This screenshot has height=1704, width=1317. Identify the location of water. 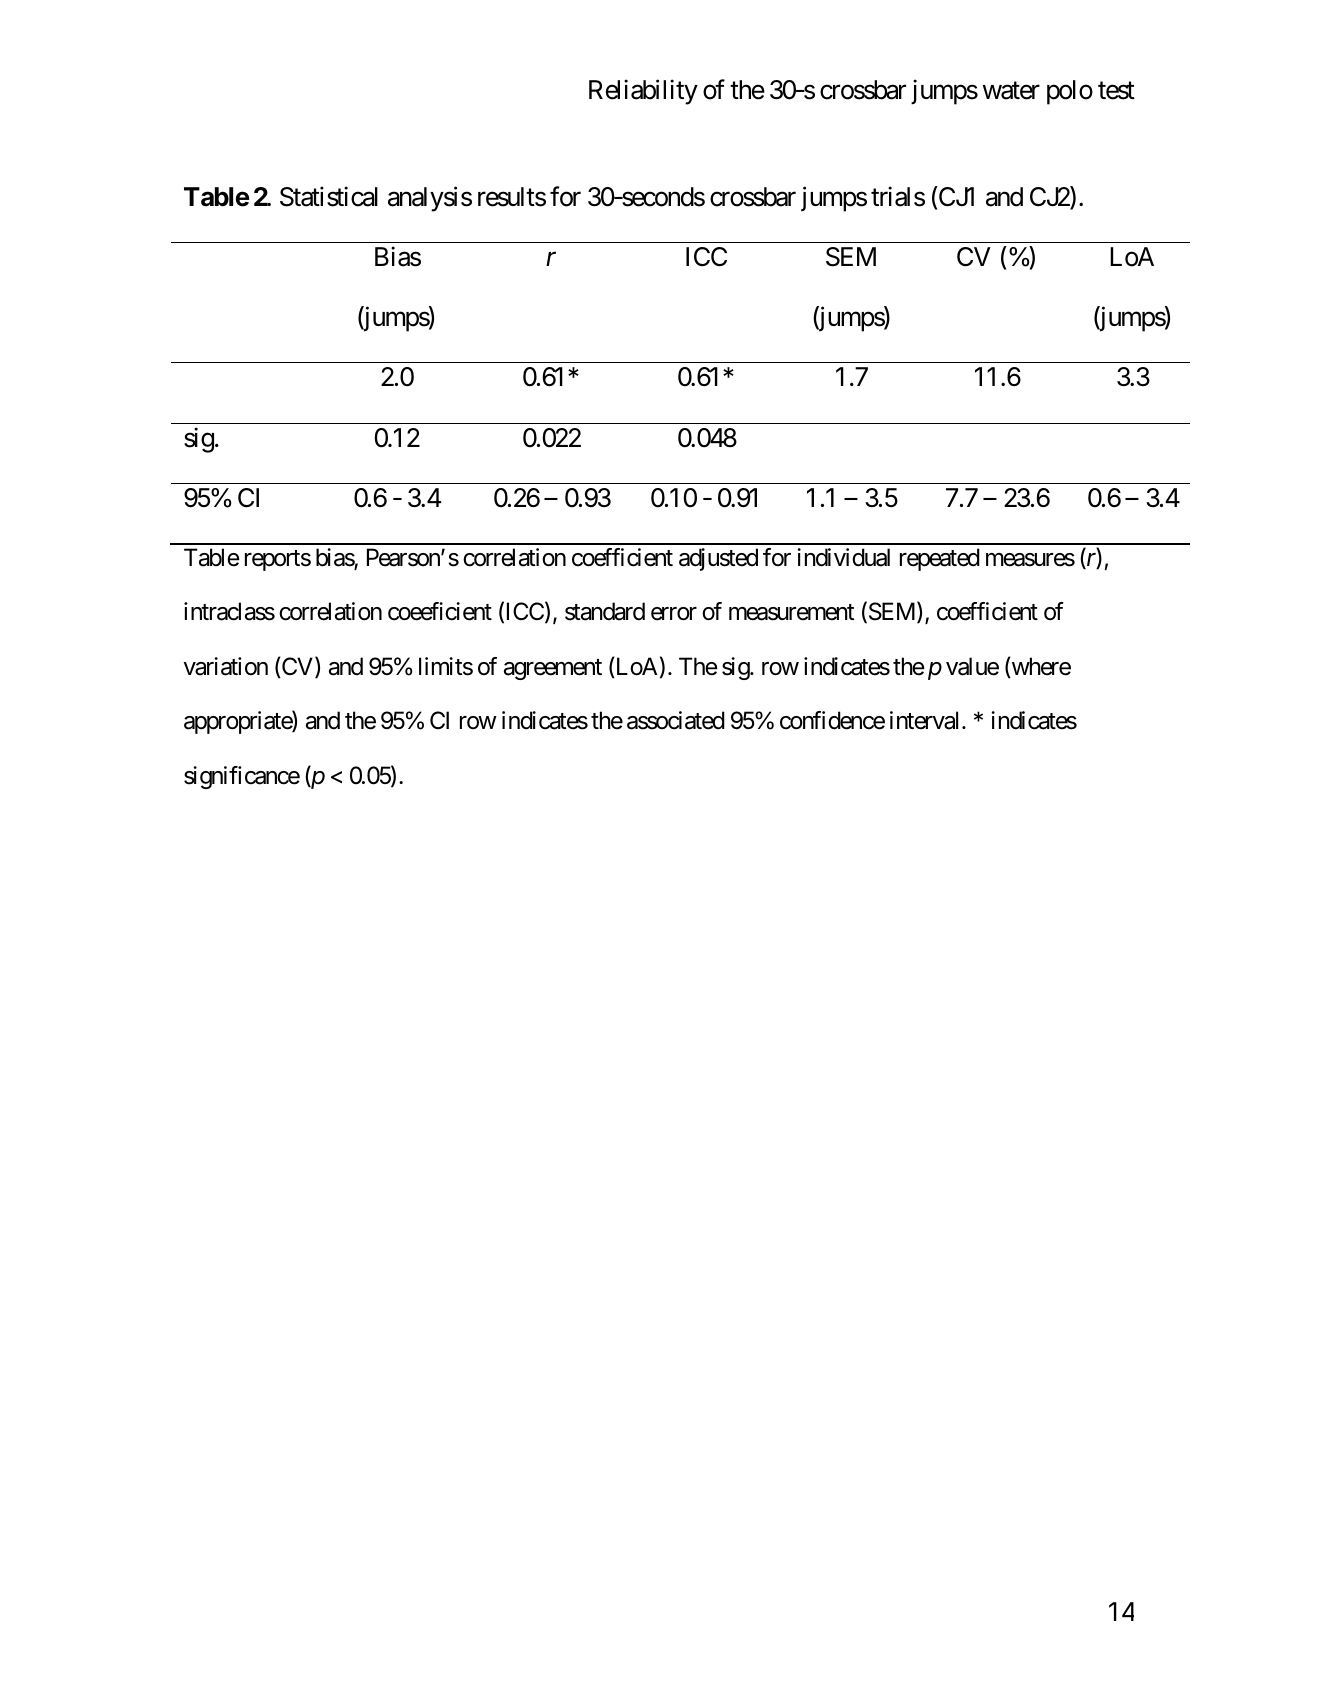
(1011, 91).
